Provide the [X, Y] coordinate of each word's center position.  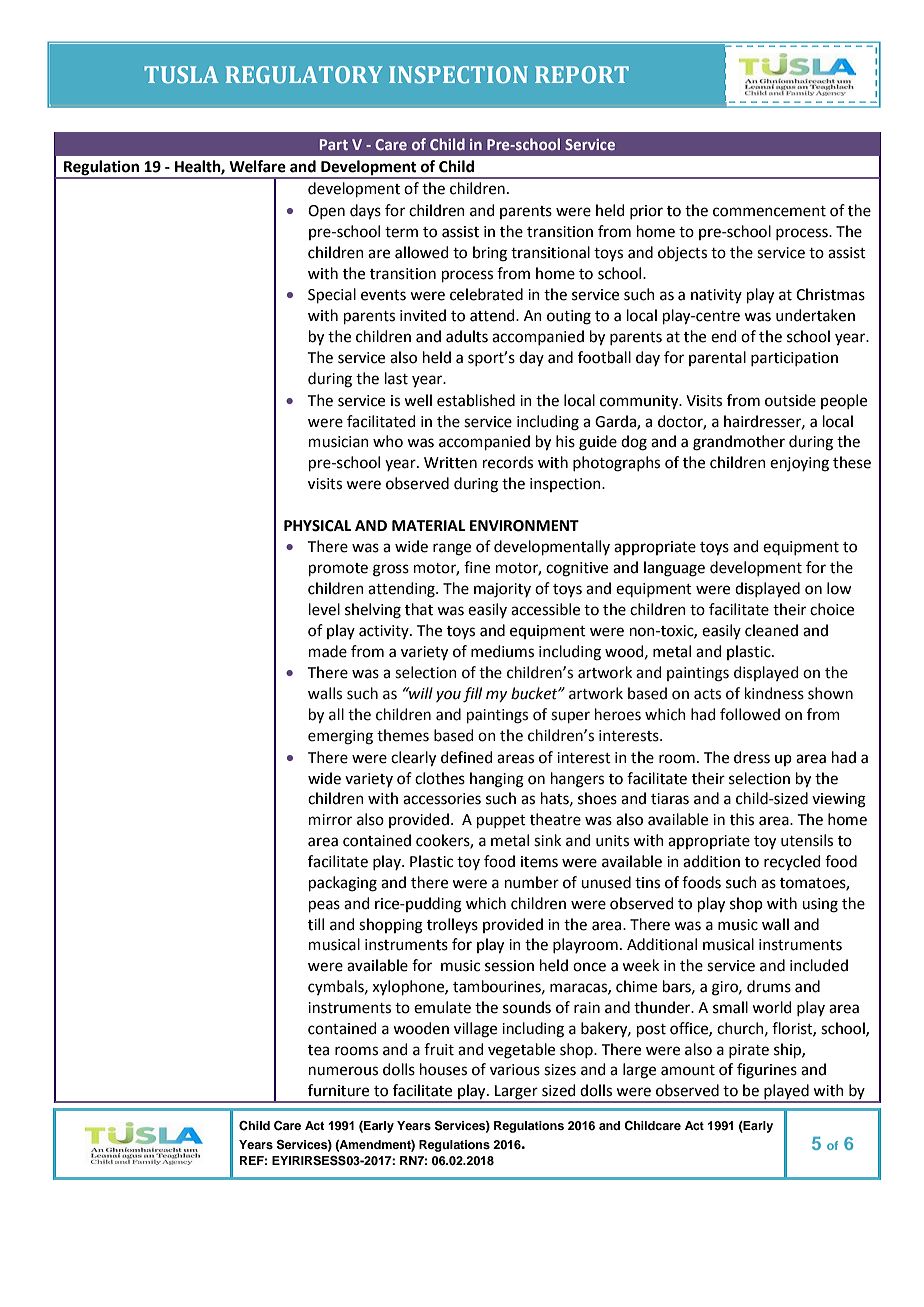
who [388, 441]
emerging [340, 737]
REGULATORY [304, 74]
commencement [769, 211]
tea [318, 1050]
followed [750, 714]
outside [790, 400]
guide [598, 443]
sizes [560, 1070]
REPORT [582, 74]
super [570, 717]
